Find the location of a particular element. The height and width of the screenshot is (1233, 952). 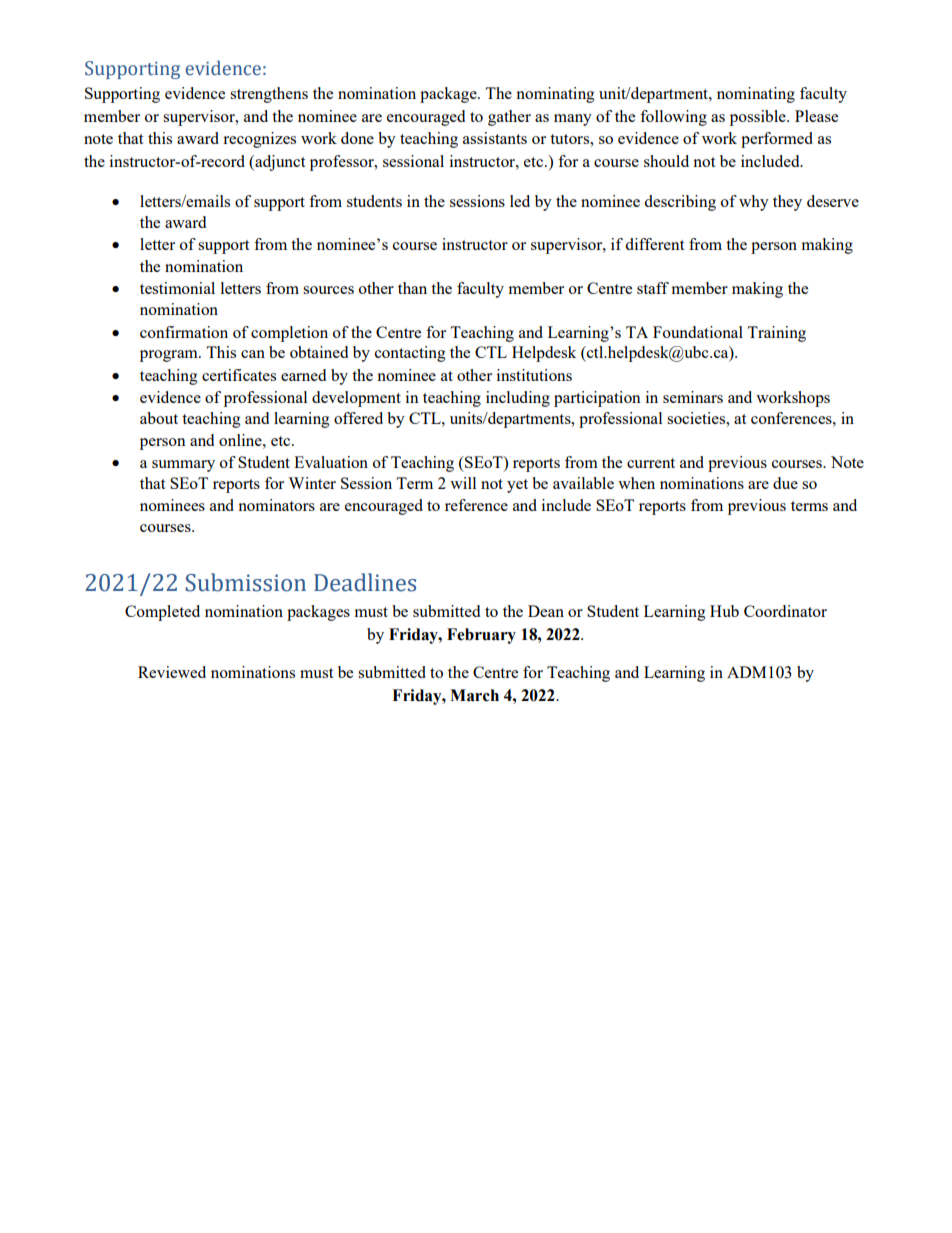

than is located at coordinates (412, 288).
